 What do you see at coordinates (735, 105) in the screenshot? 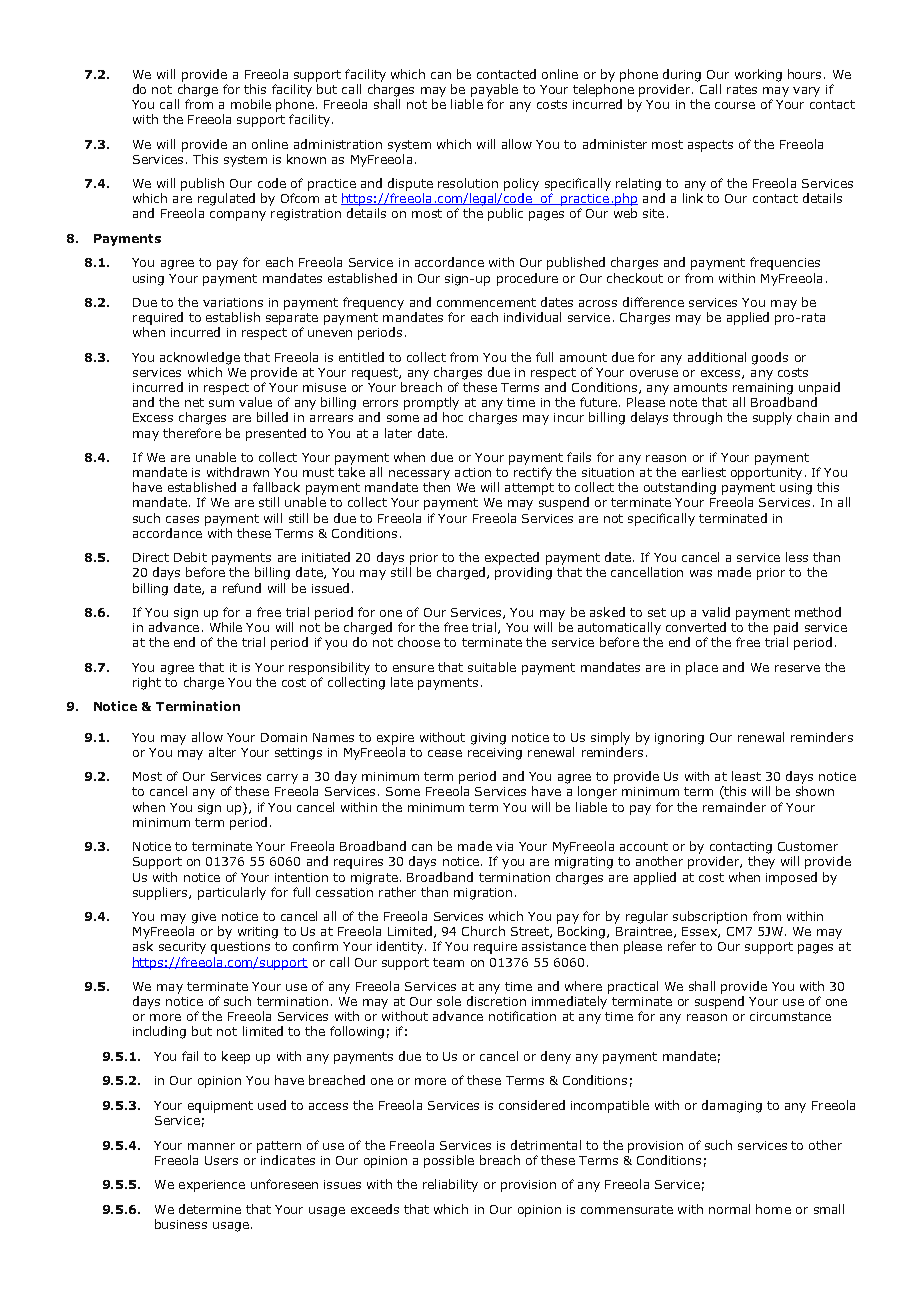
I see `course` at bounding box center [735, 105].
